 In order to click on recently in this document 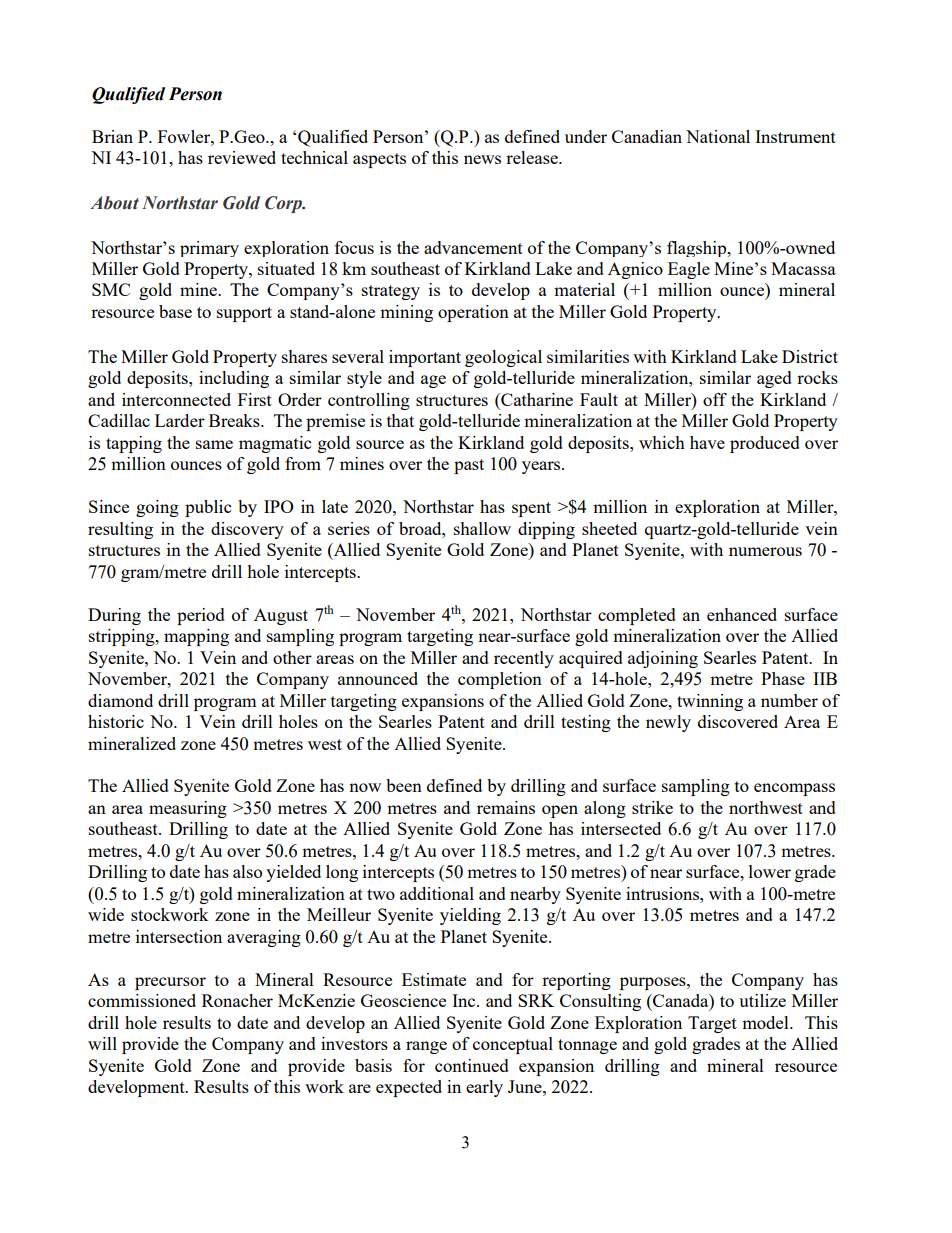, I will do `click(524, 659)`.
